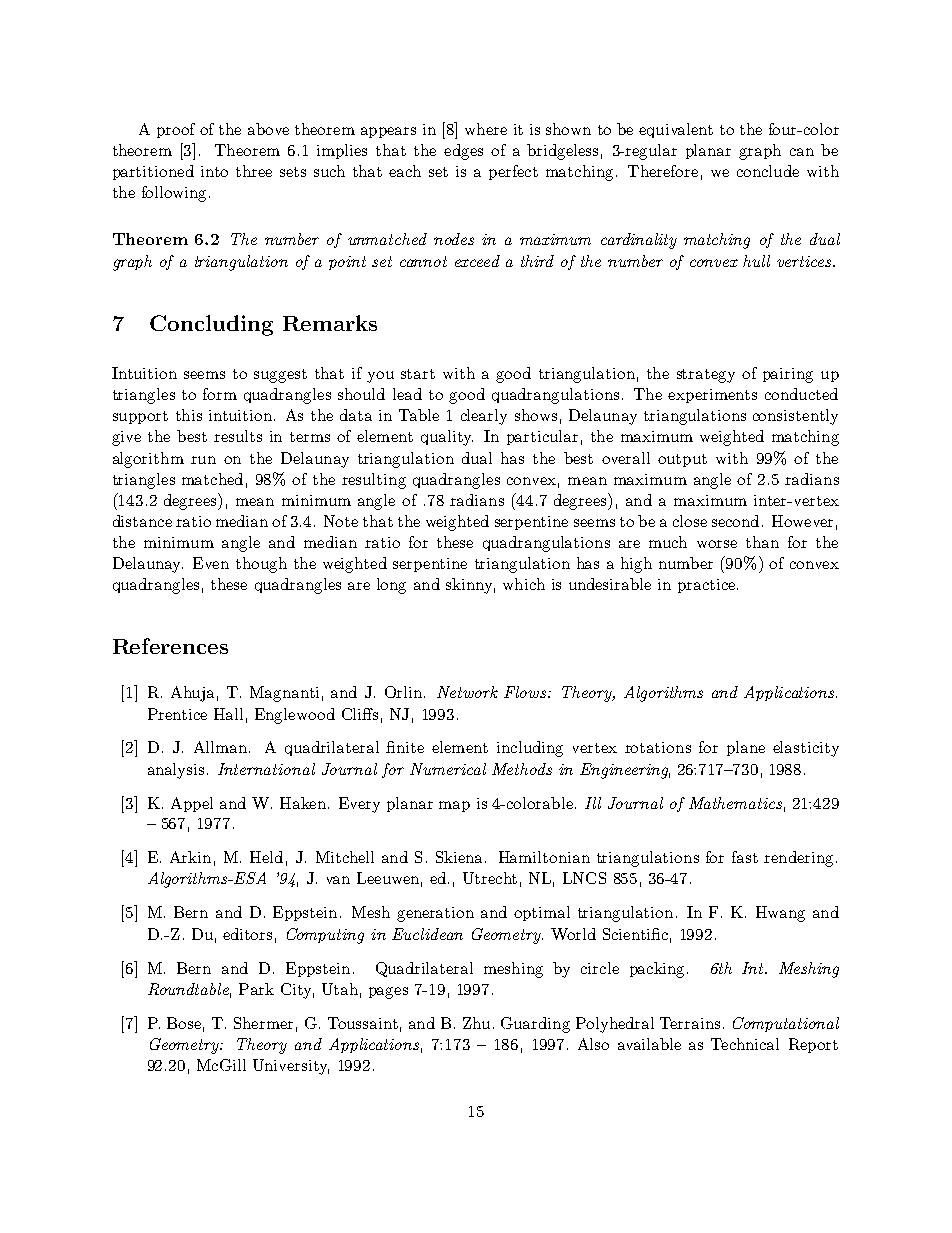 Image resolution: width=952 pixels, height=1233 pixels. I want to click on which, so click(524, 584).
